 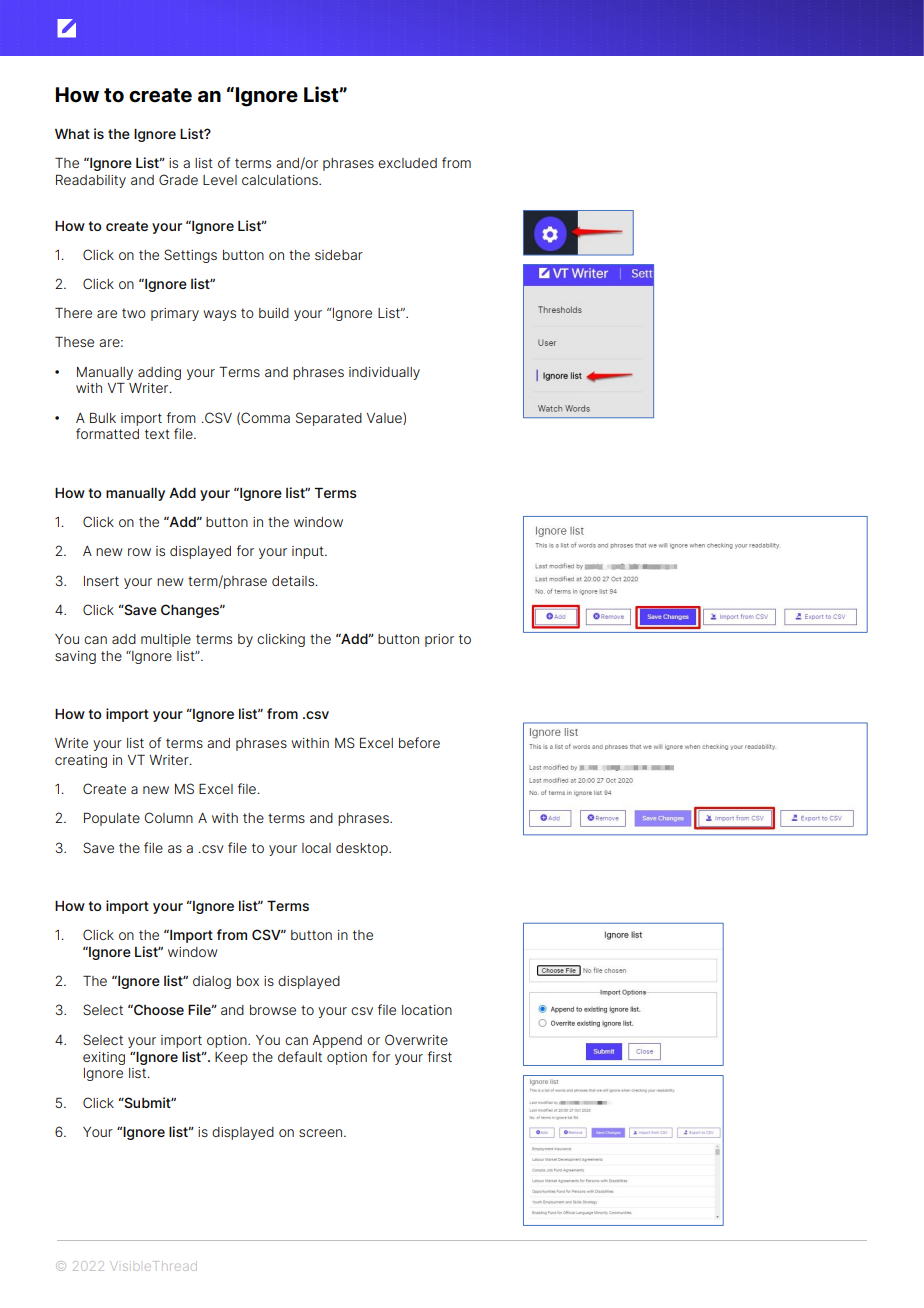 I want to click on calculations, so click(x=281, y=180).
